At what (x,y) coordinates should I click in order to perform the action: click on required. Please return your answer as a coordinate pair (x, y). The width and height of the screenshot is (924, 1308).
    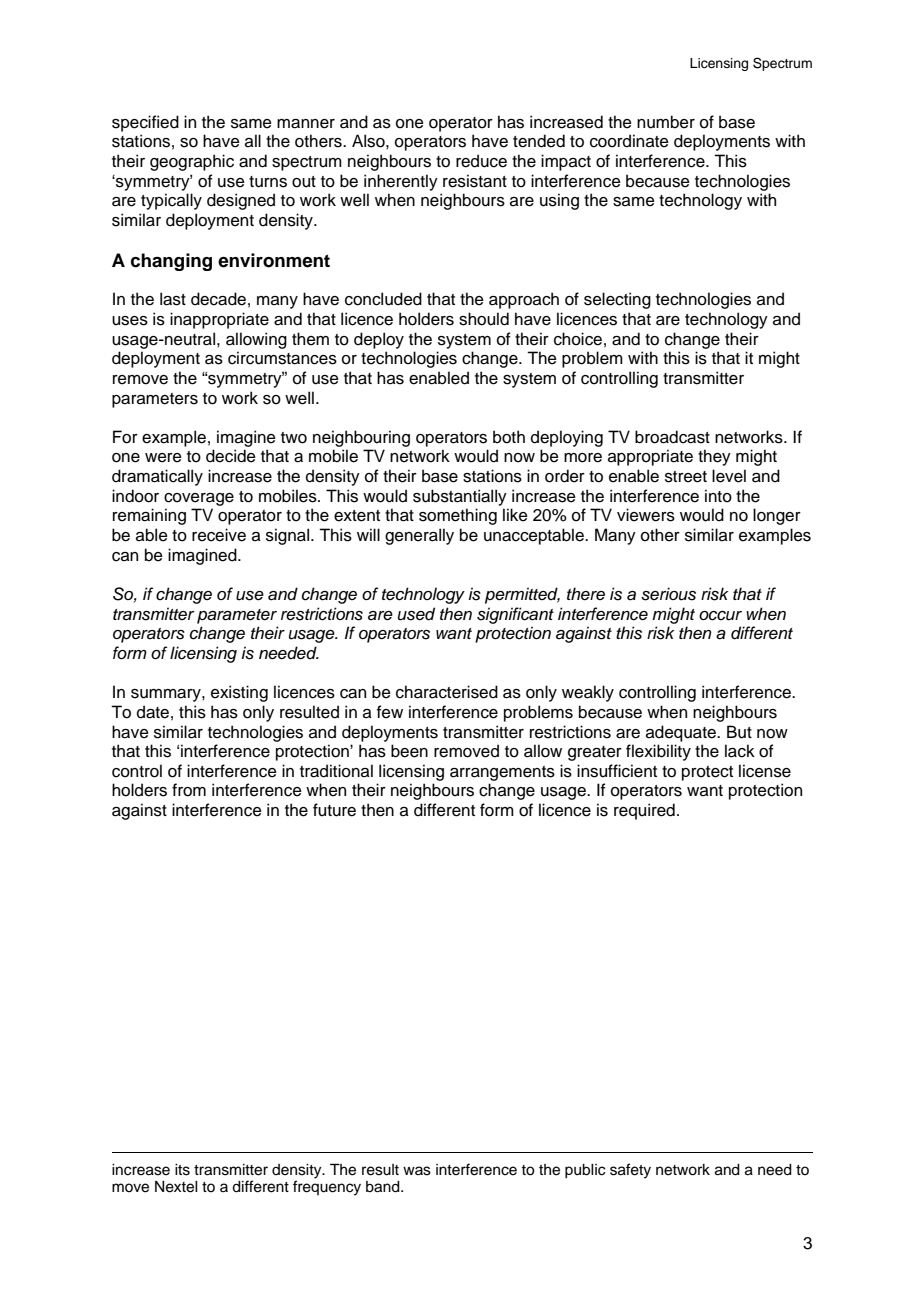
    Looking at the image, I should click on (644, 811).
